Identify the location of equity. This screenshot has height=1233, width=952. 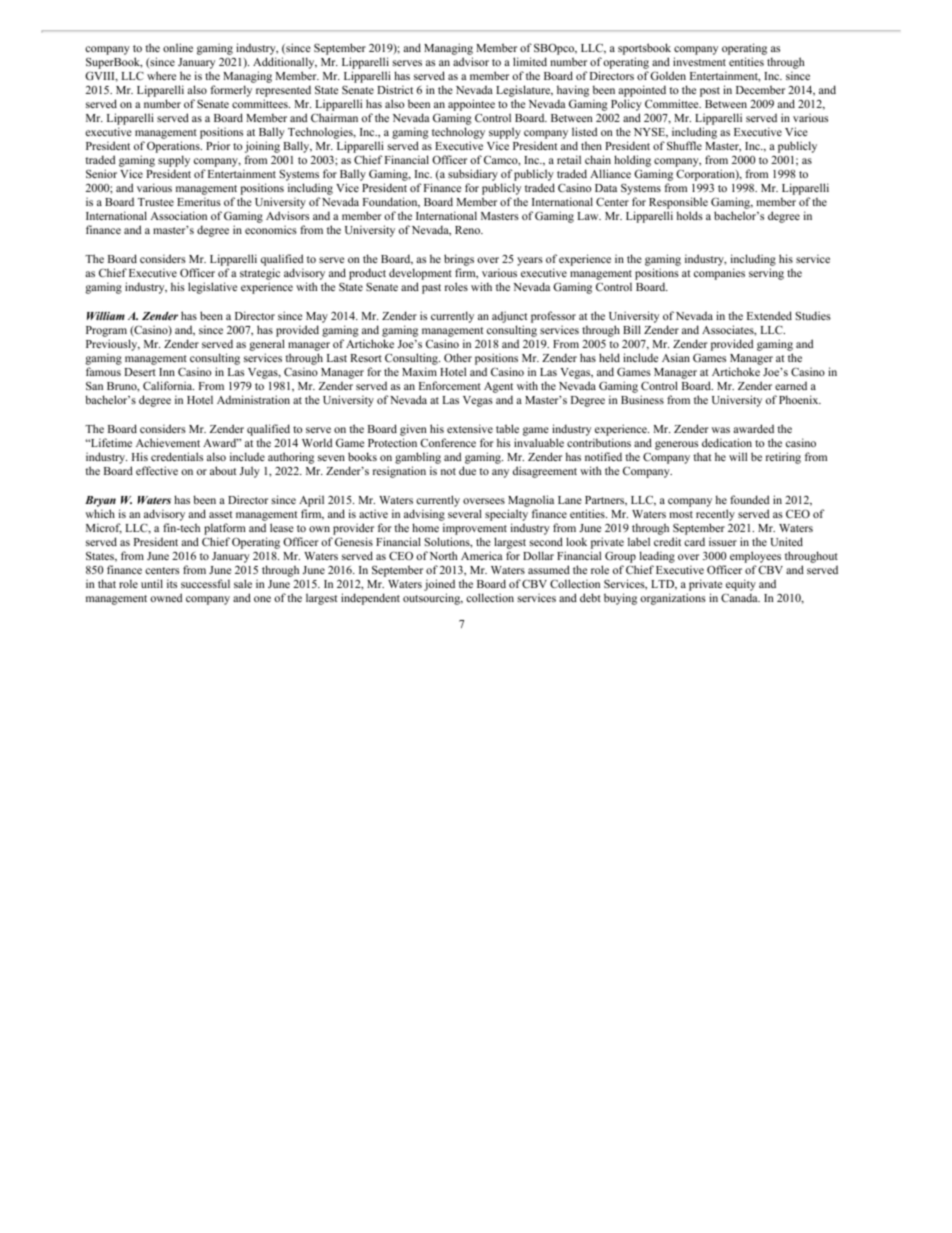
(741, 585).
